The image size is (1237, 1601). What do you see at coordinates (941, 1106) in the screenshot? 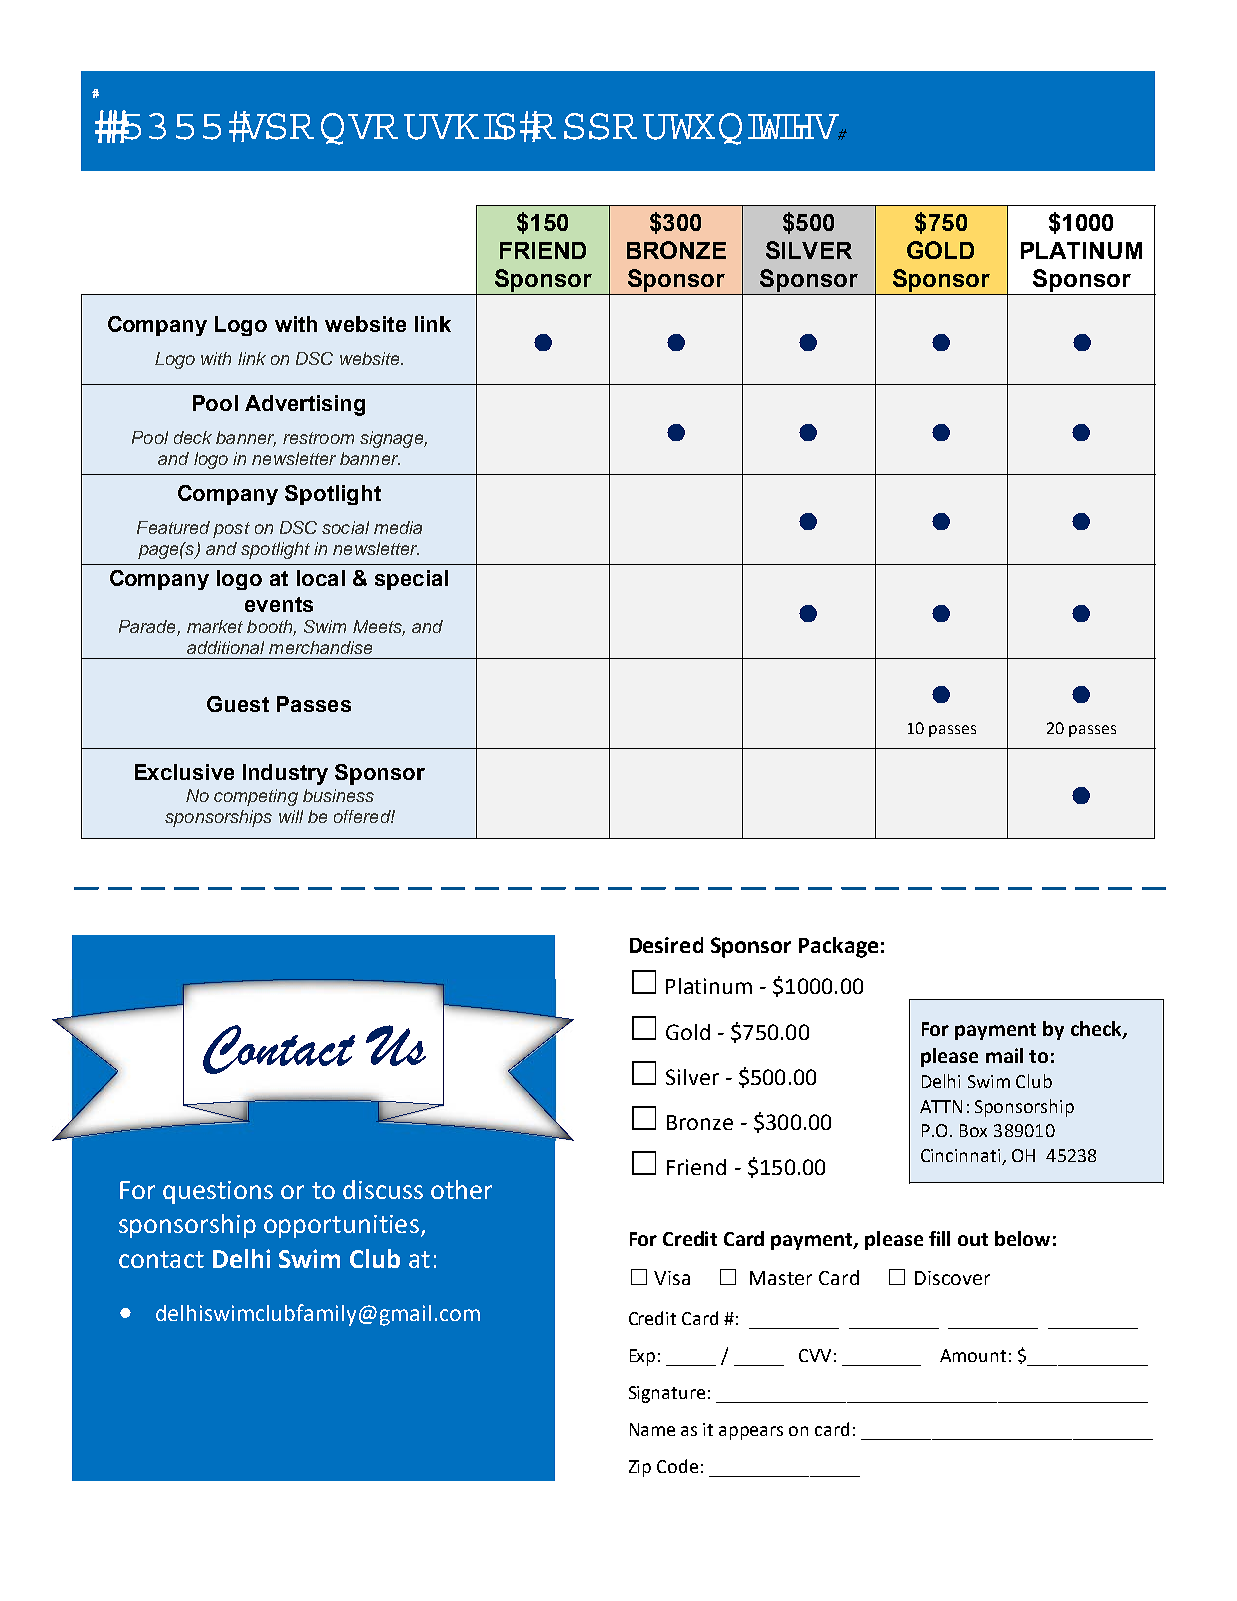
I see `ATTN` at bounding box center [941, 1106].
